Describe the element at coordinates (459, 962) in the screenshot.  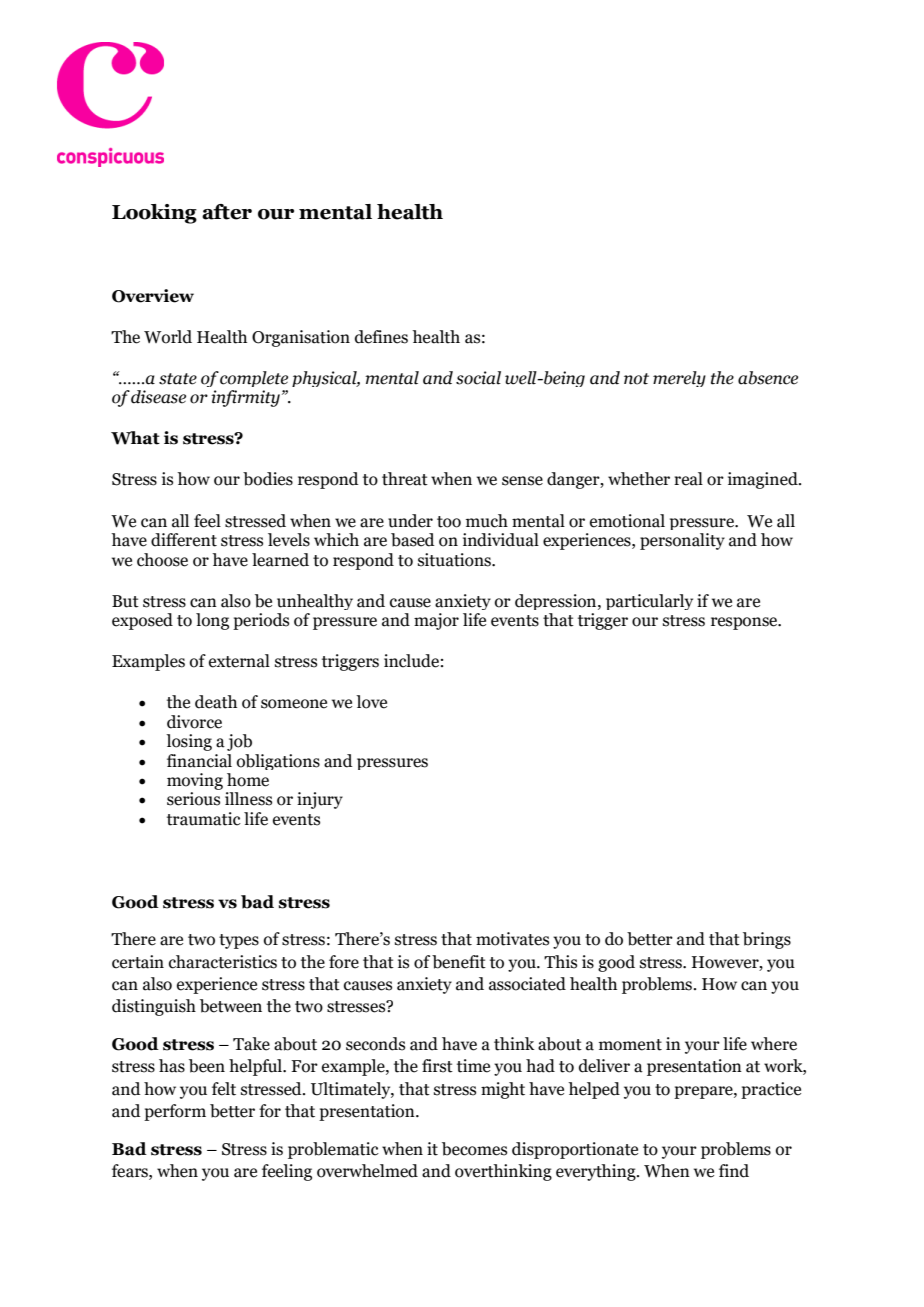
I see `benefit` at that location.
